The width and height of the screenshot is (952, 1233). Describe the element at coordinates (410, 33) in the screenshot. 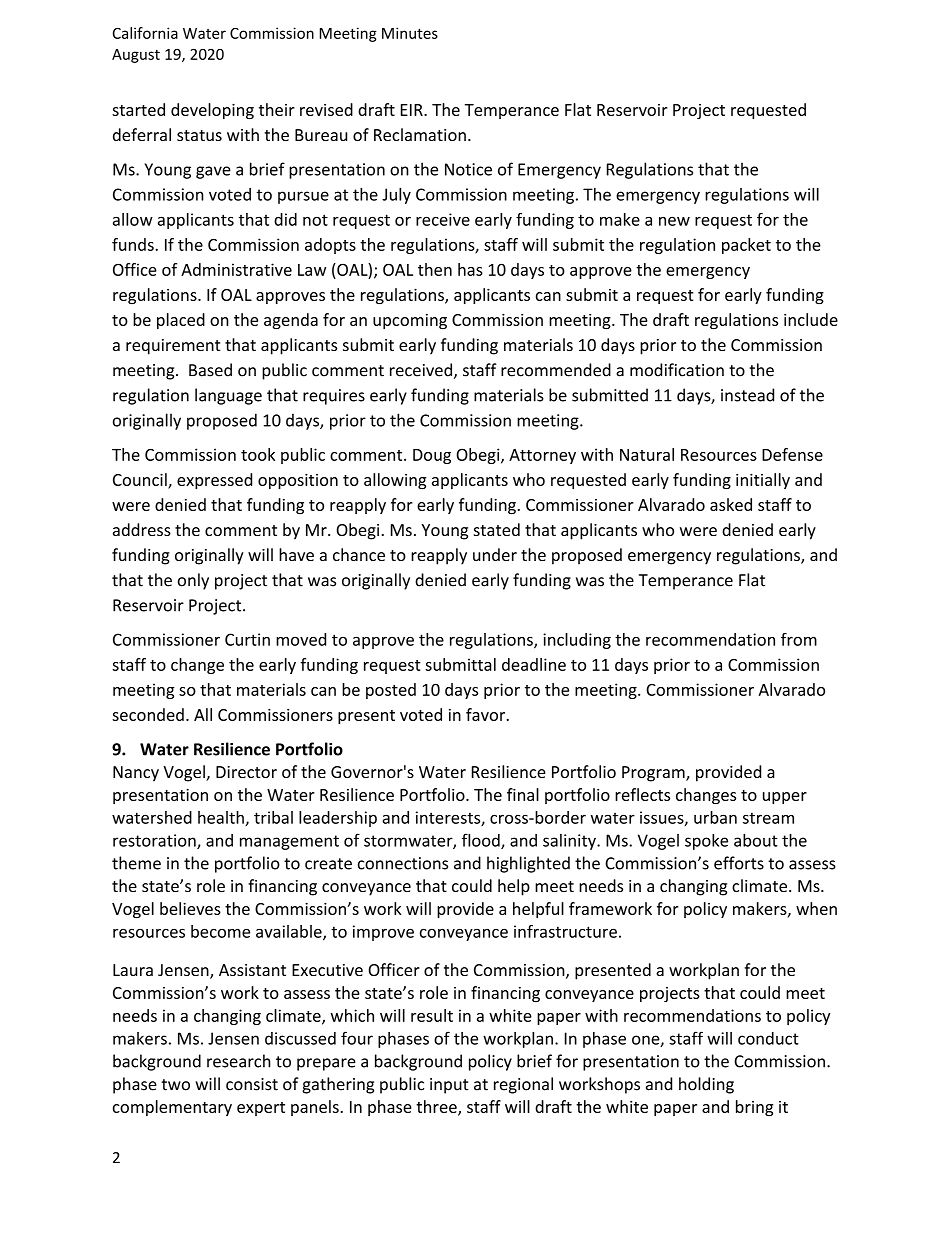

I see `Minutes` at that location.
